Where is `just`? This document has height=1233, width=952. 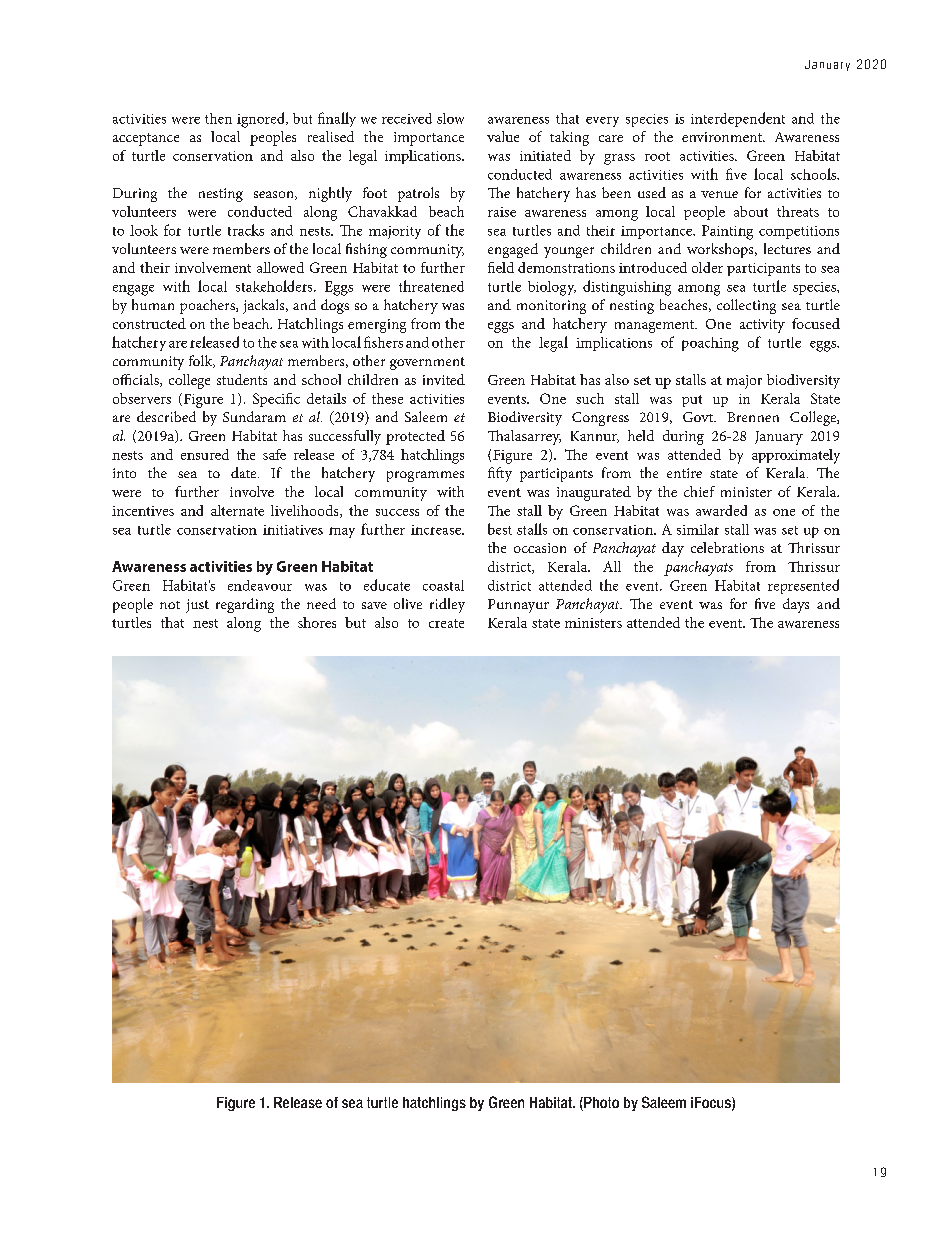 just is located at coordinates (197, 606).
